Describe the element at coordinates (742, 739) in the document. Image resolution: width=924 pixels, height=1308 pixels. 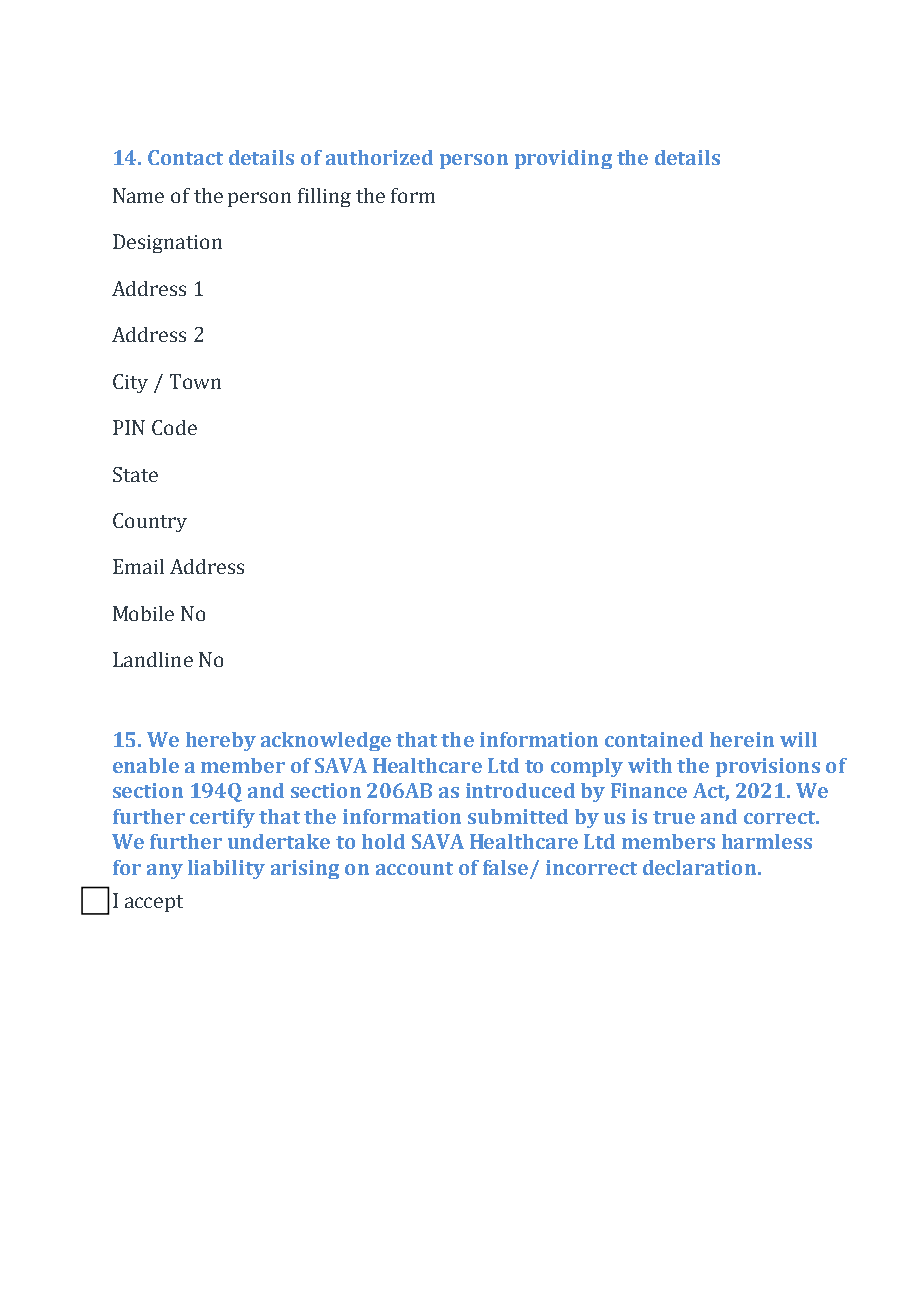
I see `herein` at that location.
